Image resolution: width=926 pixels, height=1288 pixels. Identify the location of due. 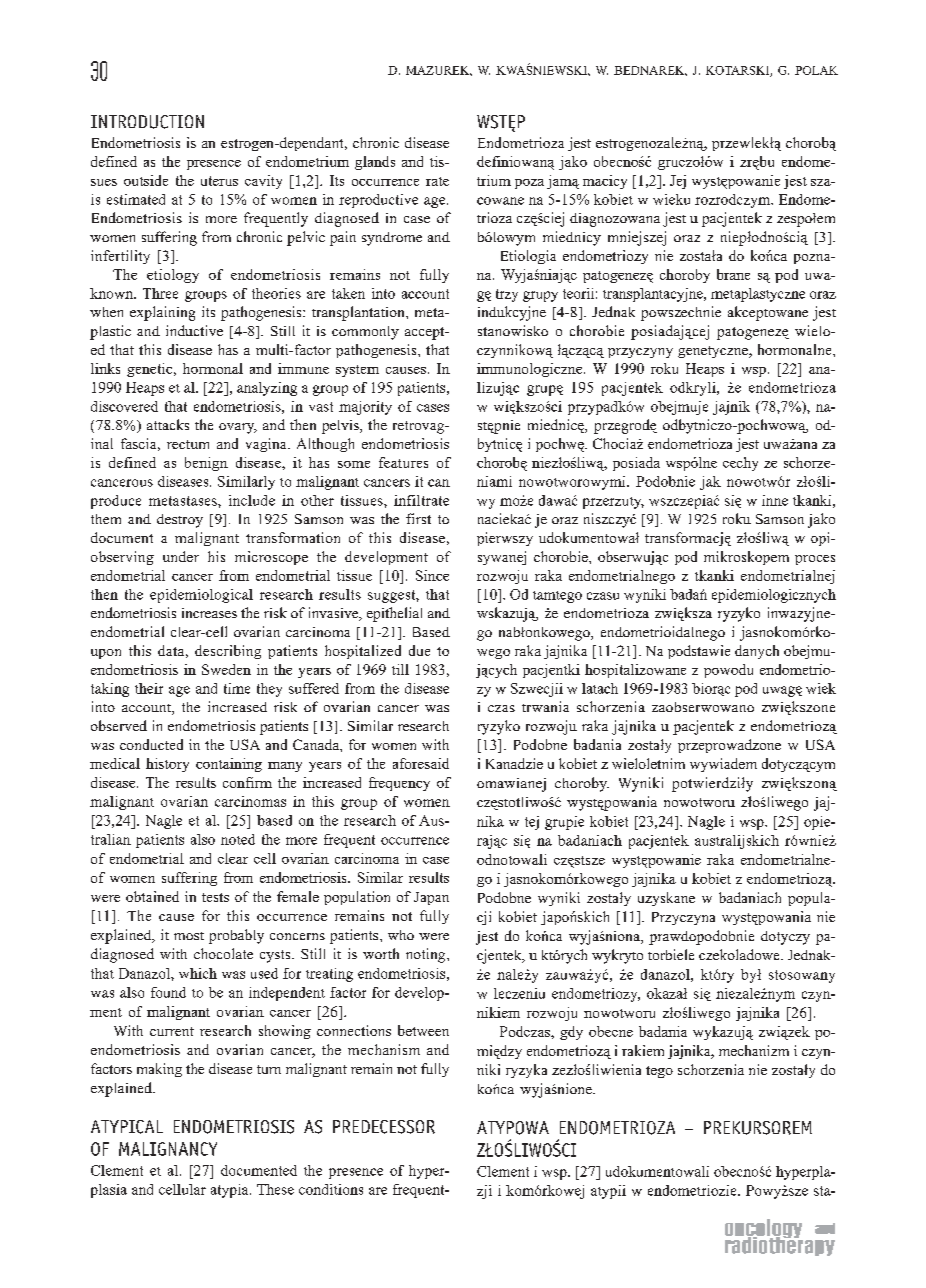
(419, 650).
